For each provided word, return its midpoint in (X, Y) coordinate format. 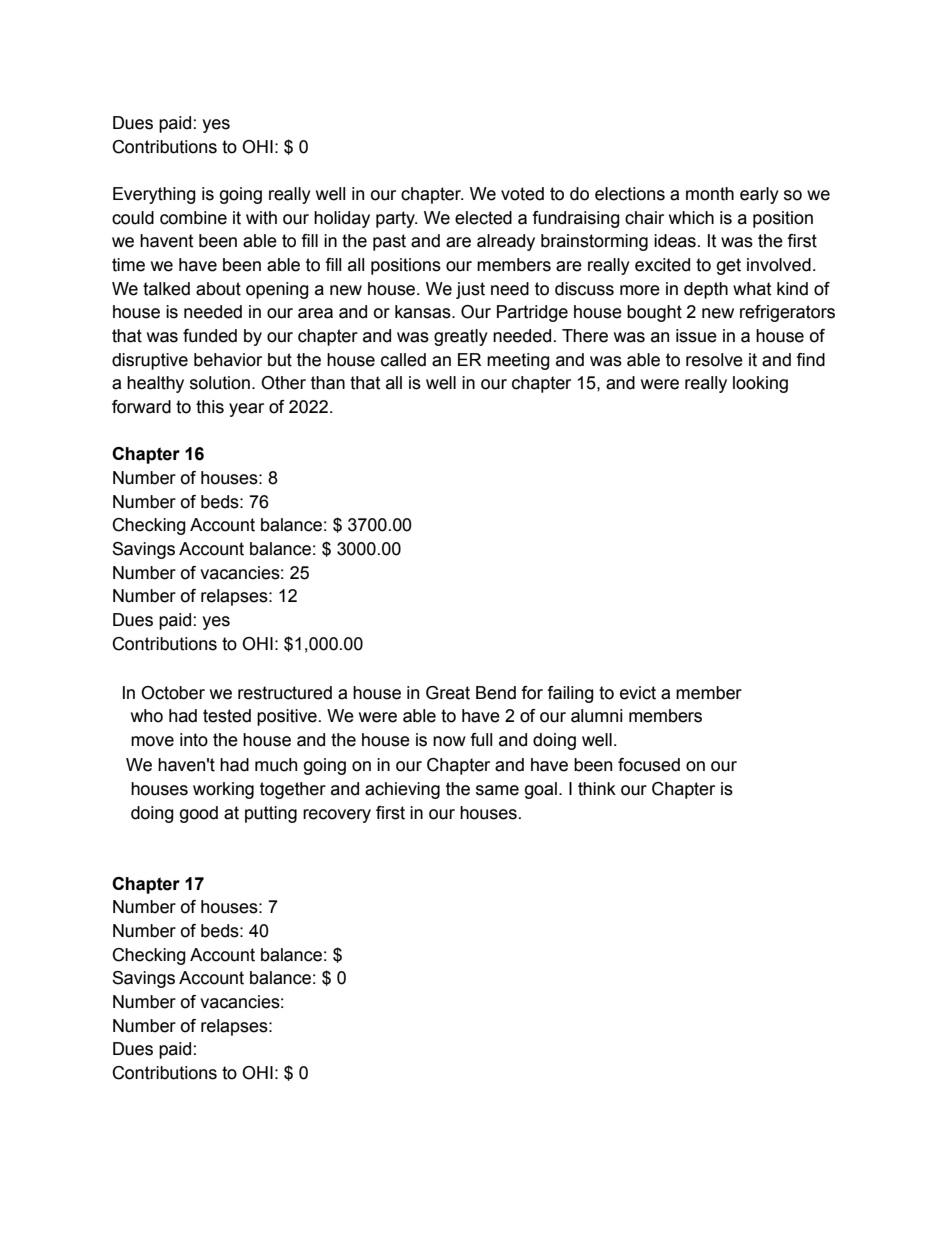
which (691, 218)
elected (483, 218)
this (210, 407)
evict (638, 693)
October (173, 693)
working (223, 790)
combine (193, 218)
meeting (518, 361)
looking (760, 384)
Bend (496, 693)
